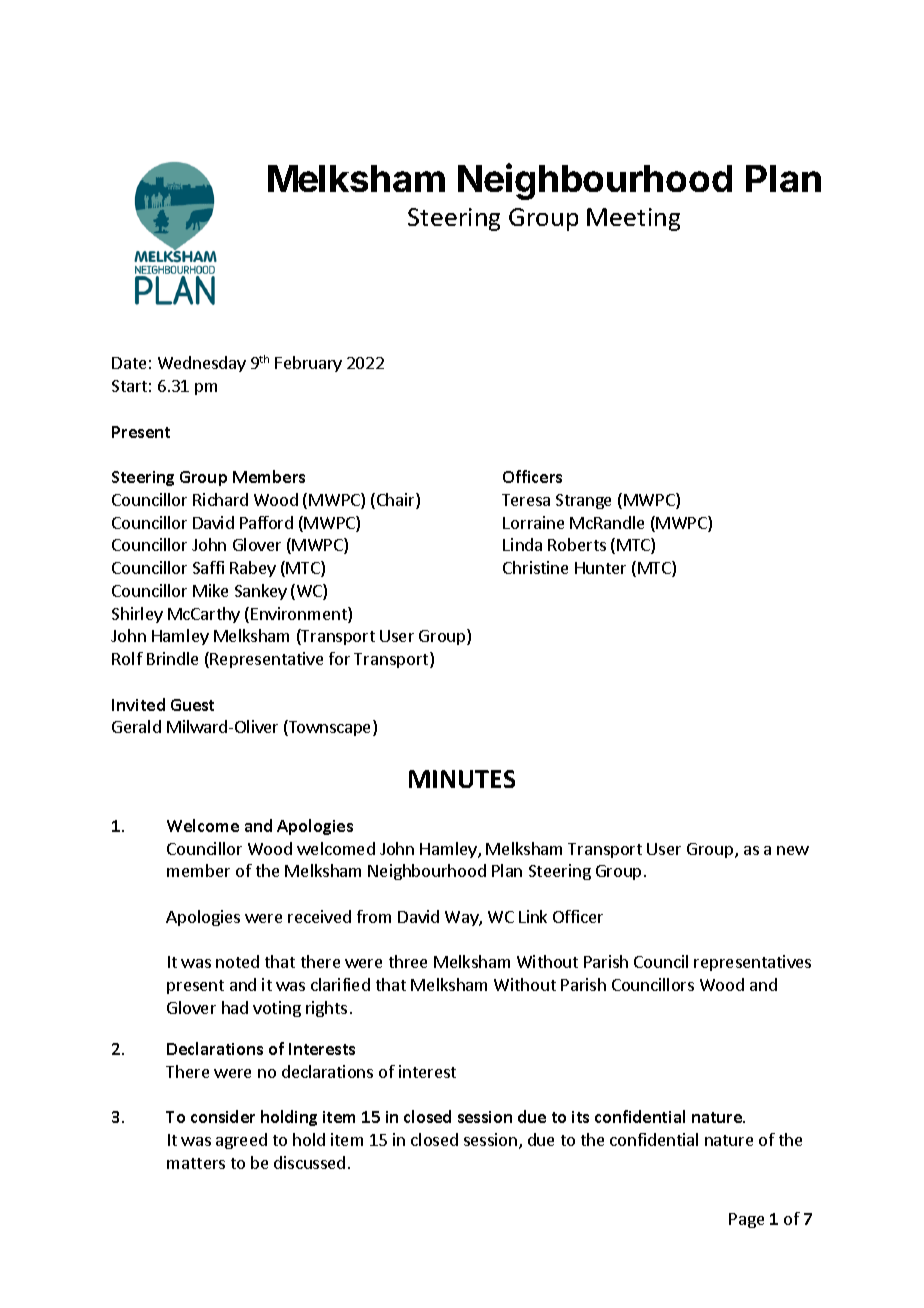  Describe the element at coordinates (580, 1117) in the image. I see `its` at that location.
